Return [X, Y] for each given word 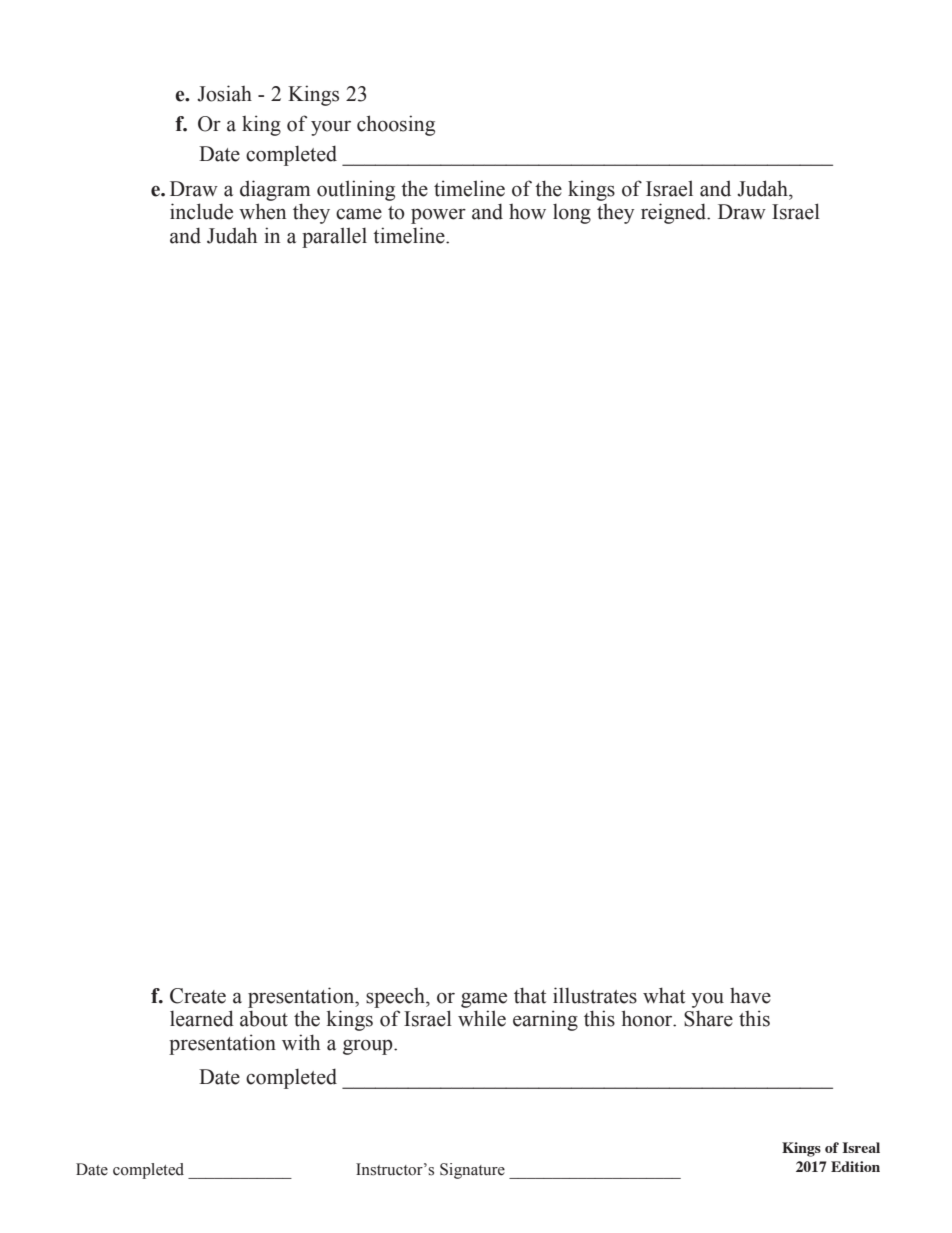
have [750, 996]
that [530, 995]
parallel [334, 237]
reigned [675, 213]
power [438, 216]
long [572, 214]
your [331, 128]
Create [198, 996]
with [301, 1042]
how [527, 212]
